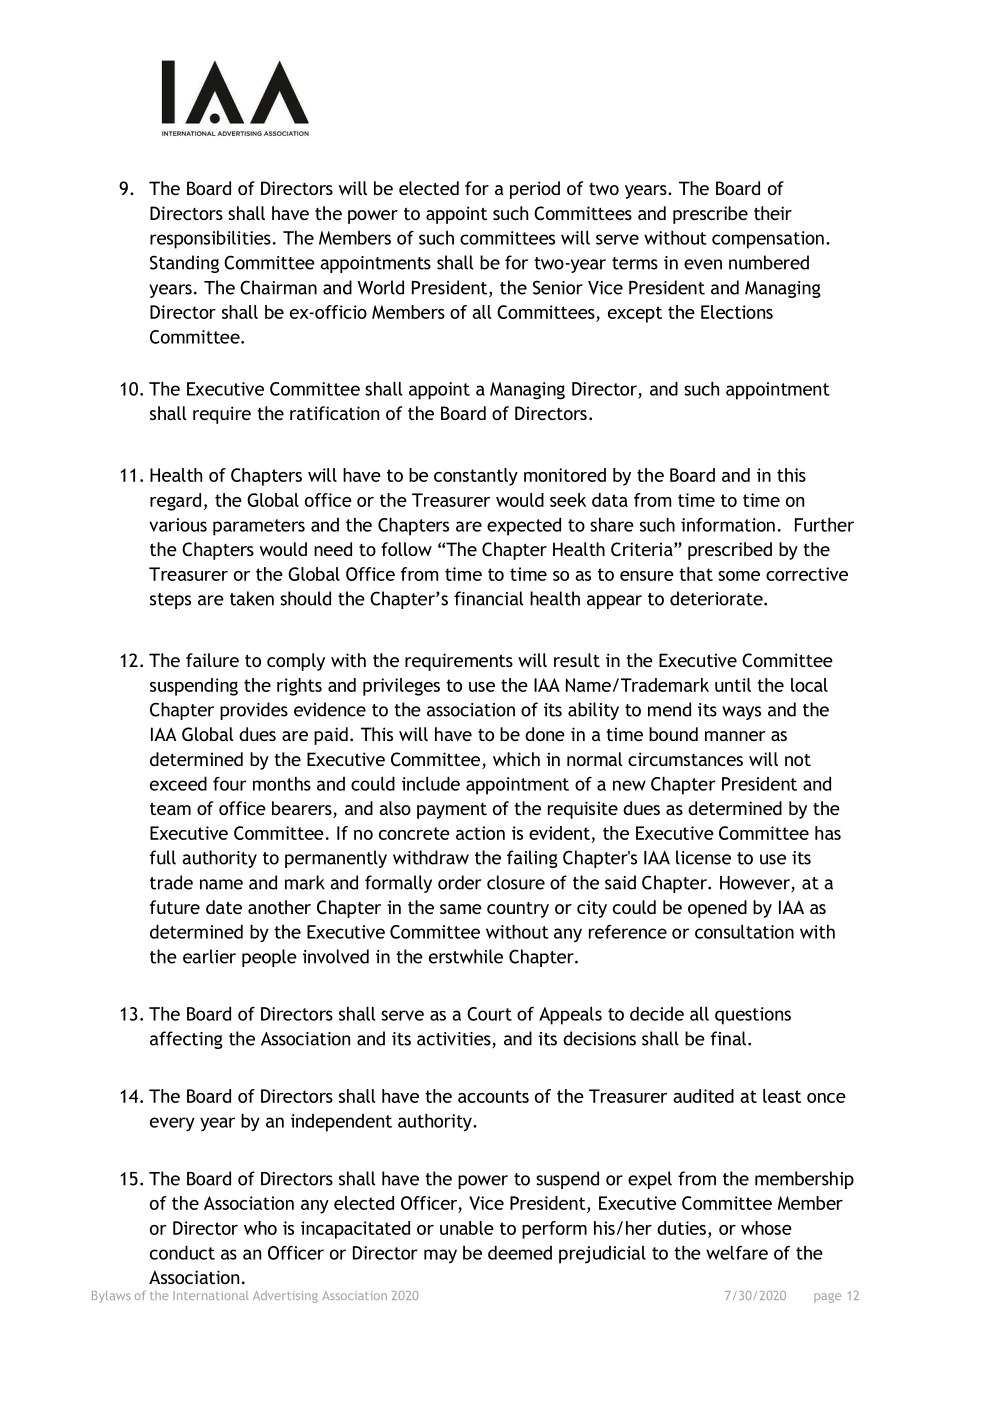 The width and height of the screenshot is (1000, 1416). I want to click on exceed, so click(178, 784).
